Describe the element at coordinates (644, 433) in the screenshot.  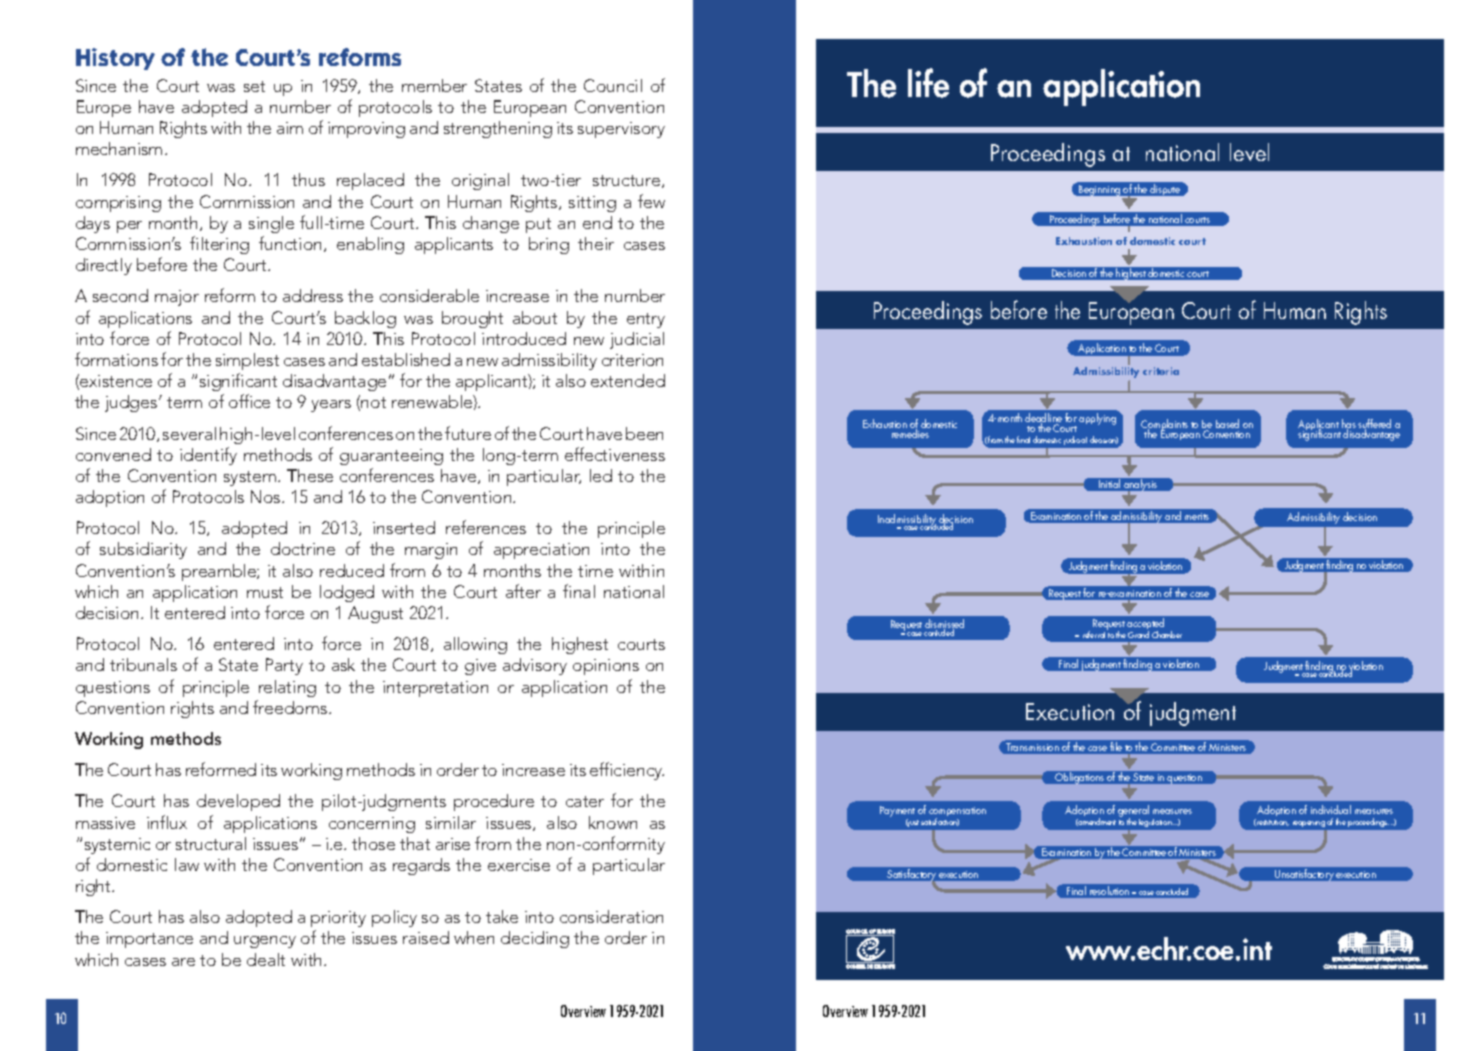
I see `been` at that location.
